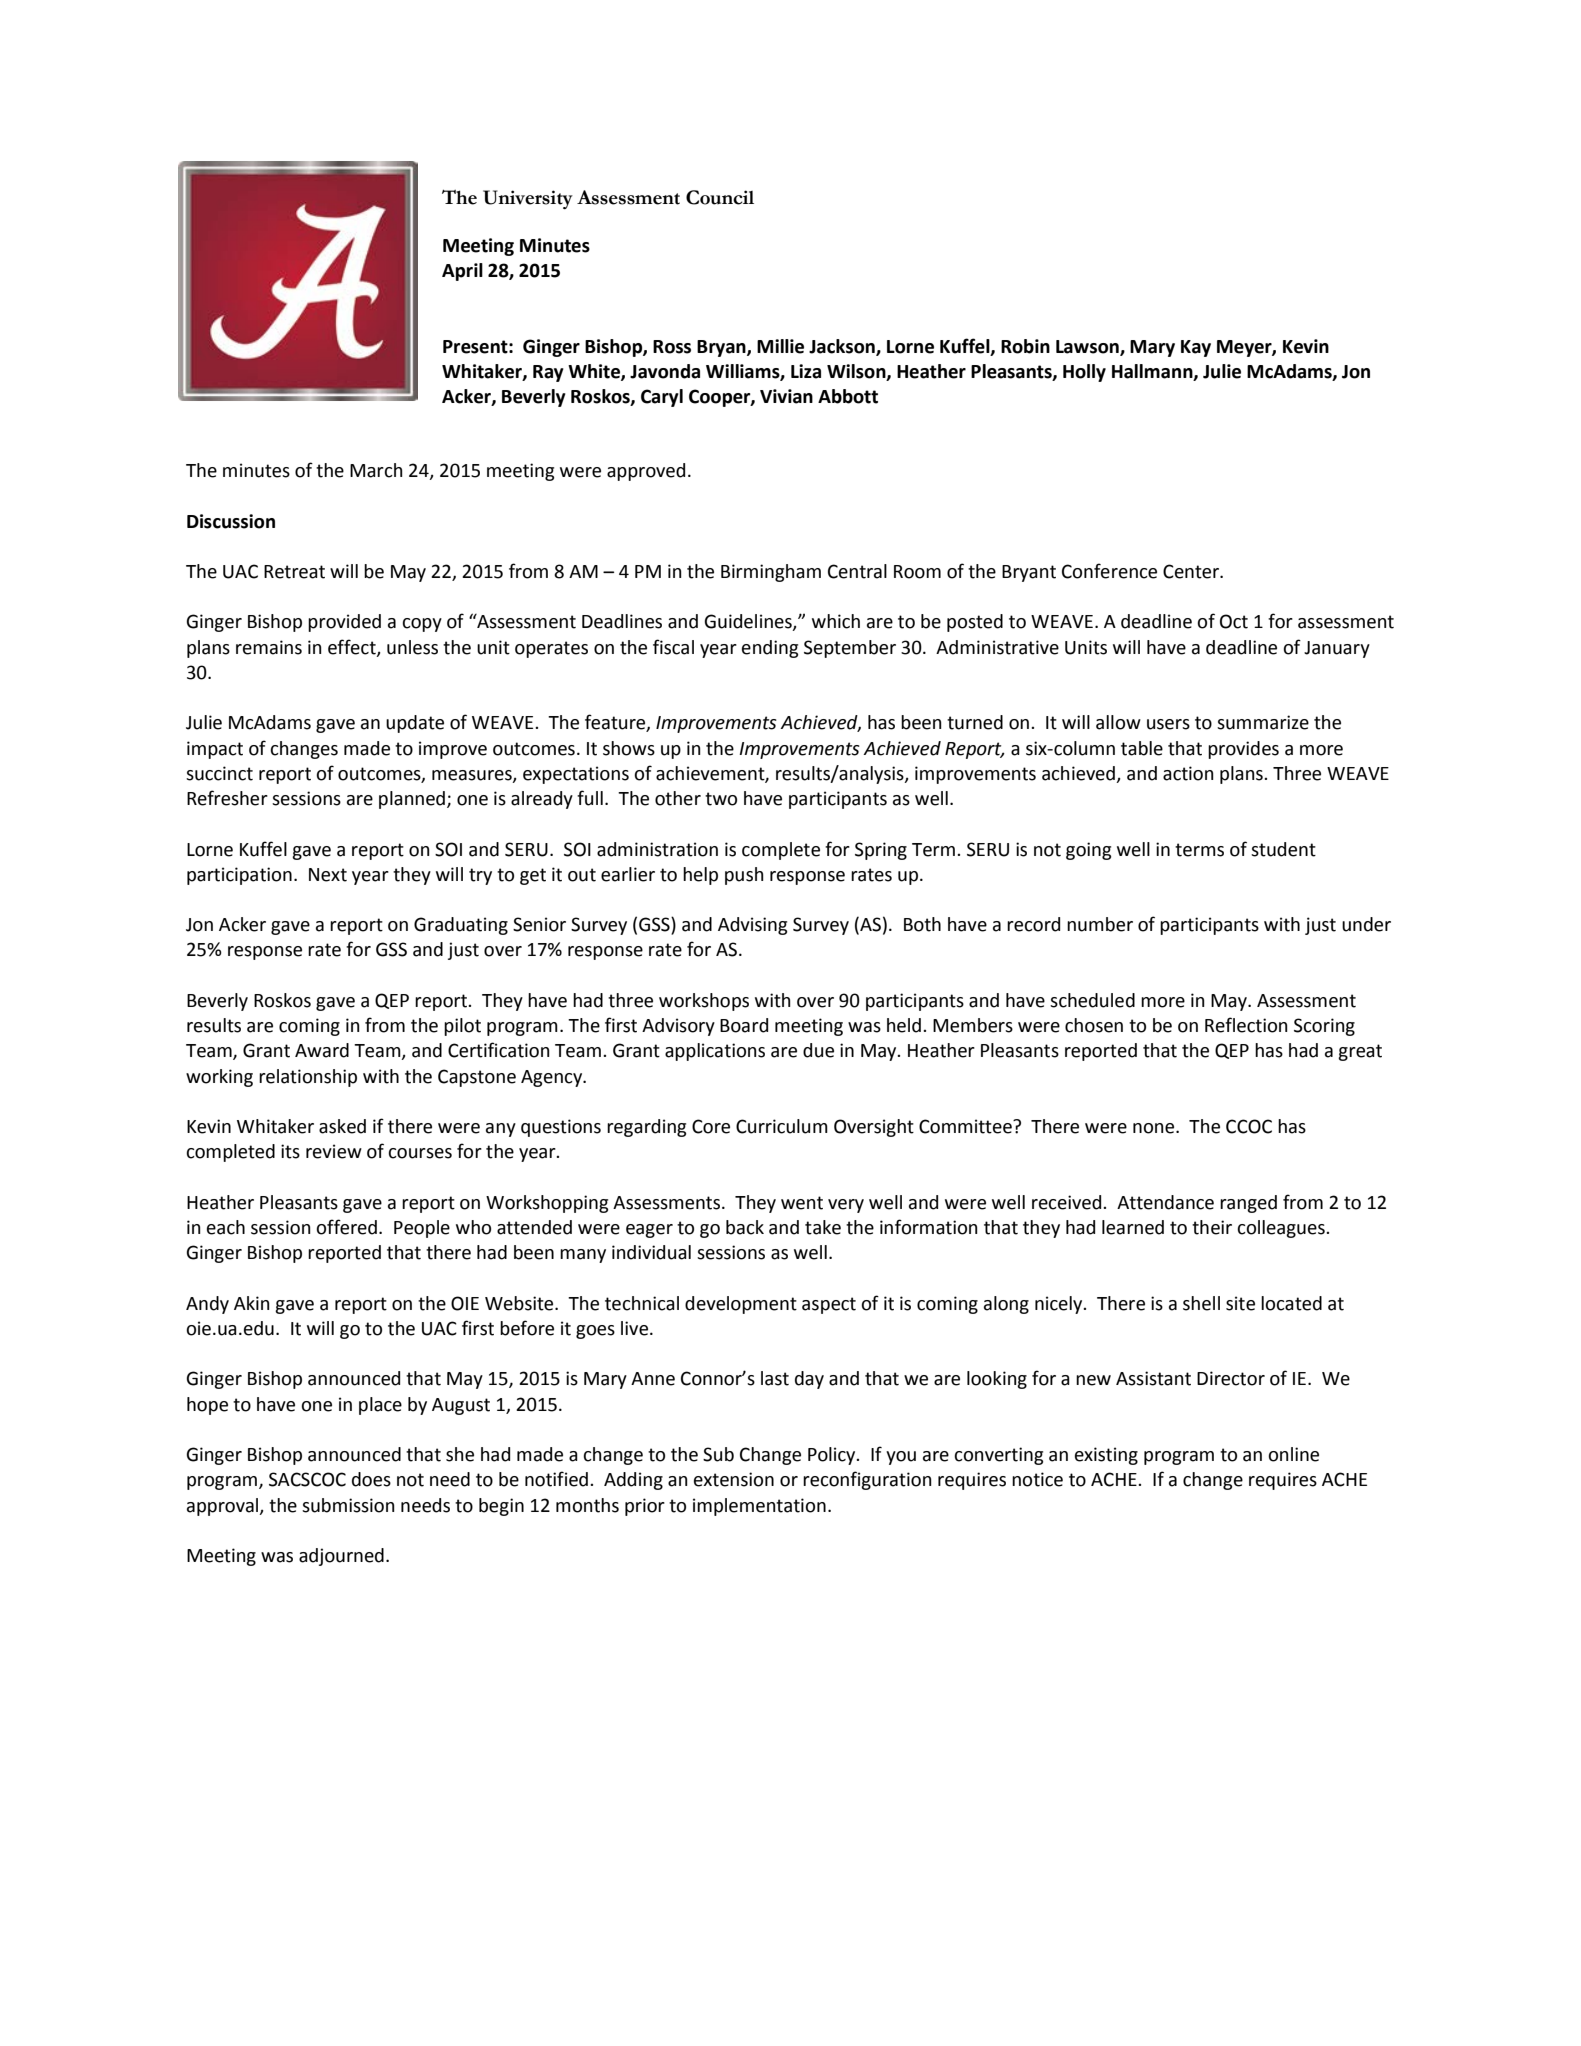 The image size is (1581, 2046). Describe the element at coordinates (1196, 348) in the screenshot. I see `Kay` at that location.
